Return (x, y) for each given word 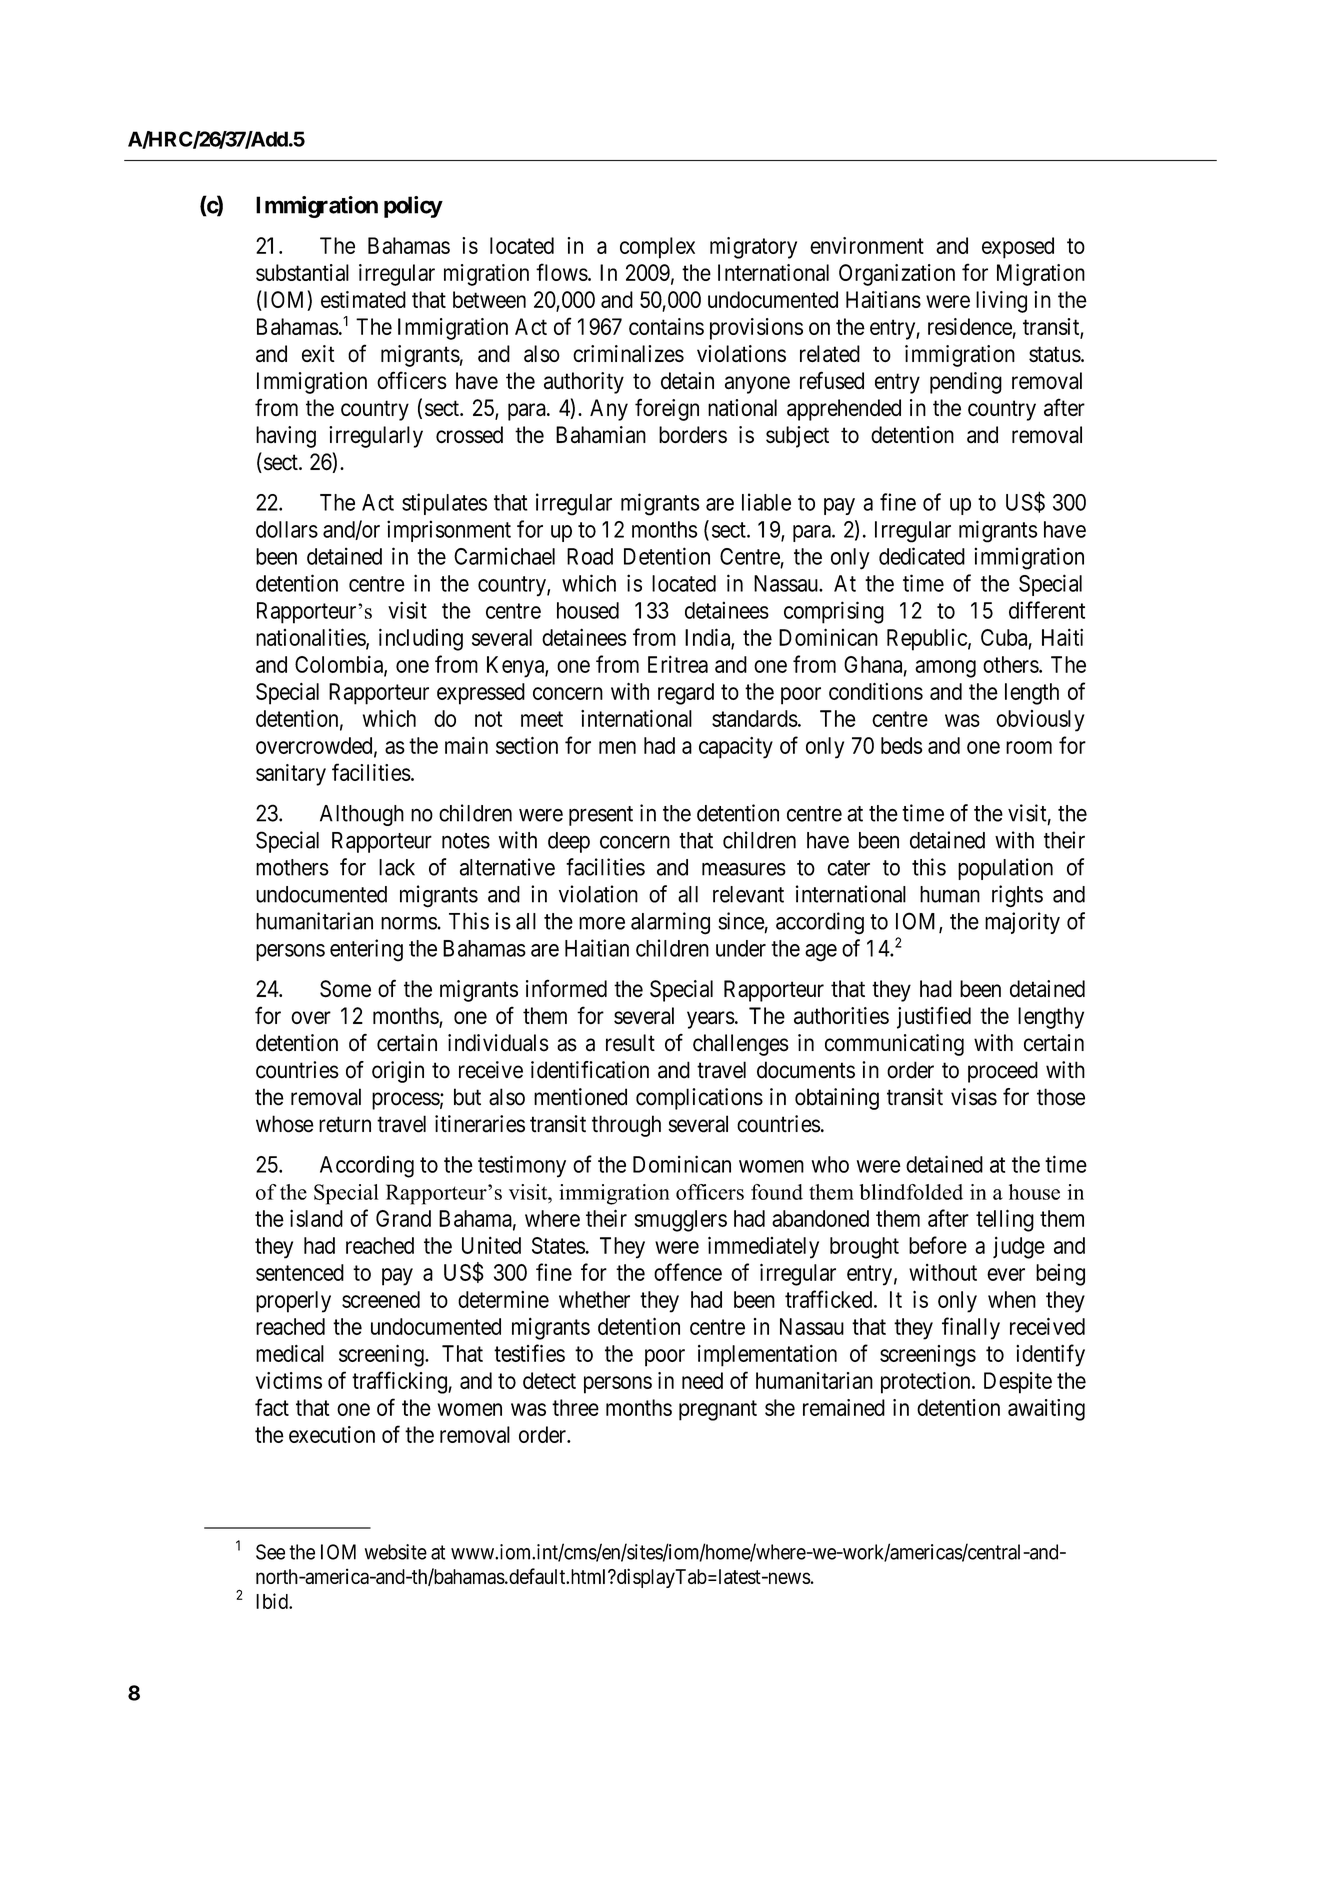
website (396, 1552)
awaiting (1046, 1410)
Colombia (340, 665)
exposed (1018, 248)
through (626, 1126)
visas (974, 1097)
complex (657, 248)
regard (686, 694)
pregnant (718, 1410)
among (945, 669)
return (345, 1125)
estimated (363, 299)
